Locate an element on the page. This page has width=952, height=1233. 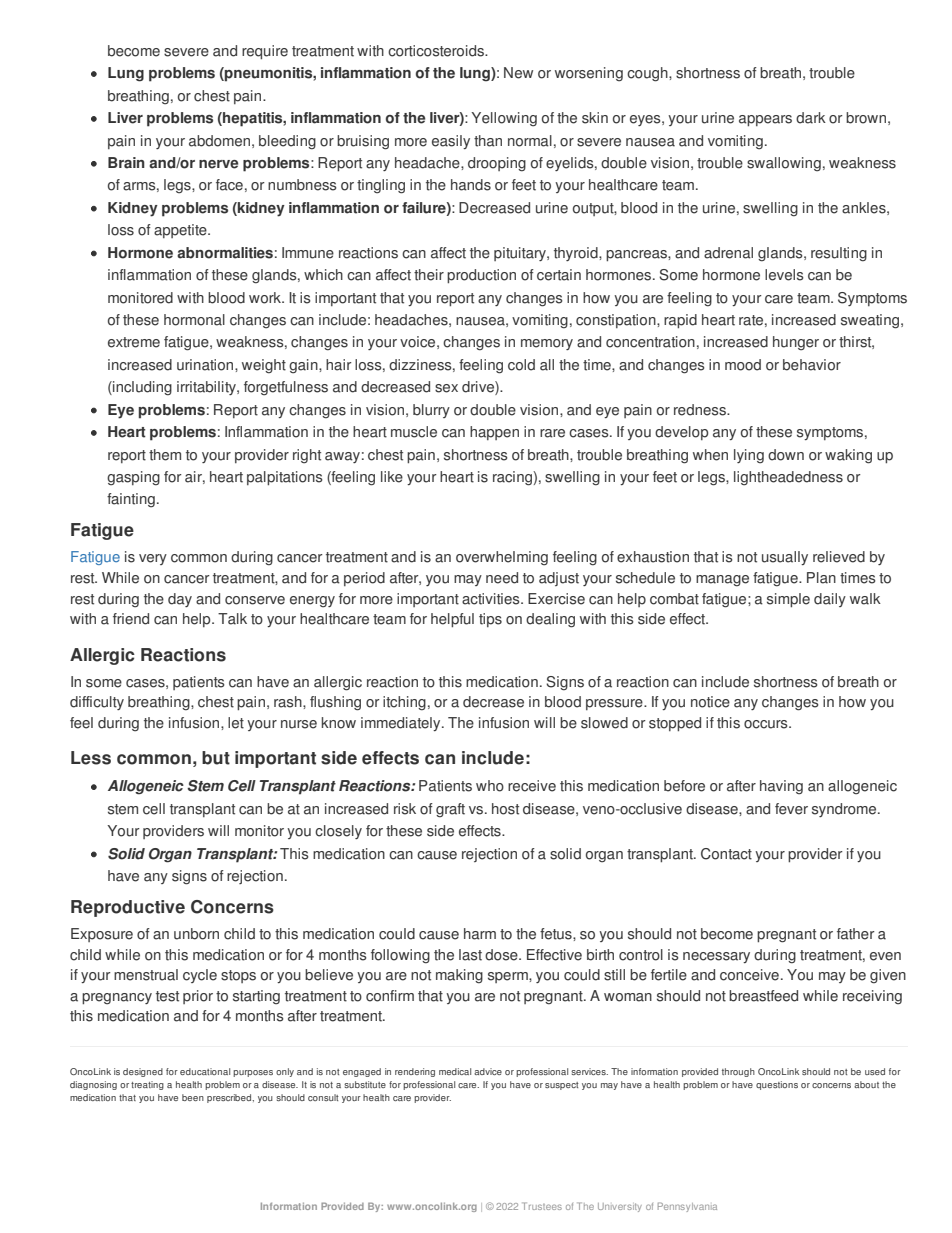
require is located at coordinates (265, 52).
